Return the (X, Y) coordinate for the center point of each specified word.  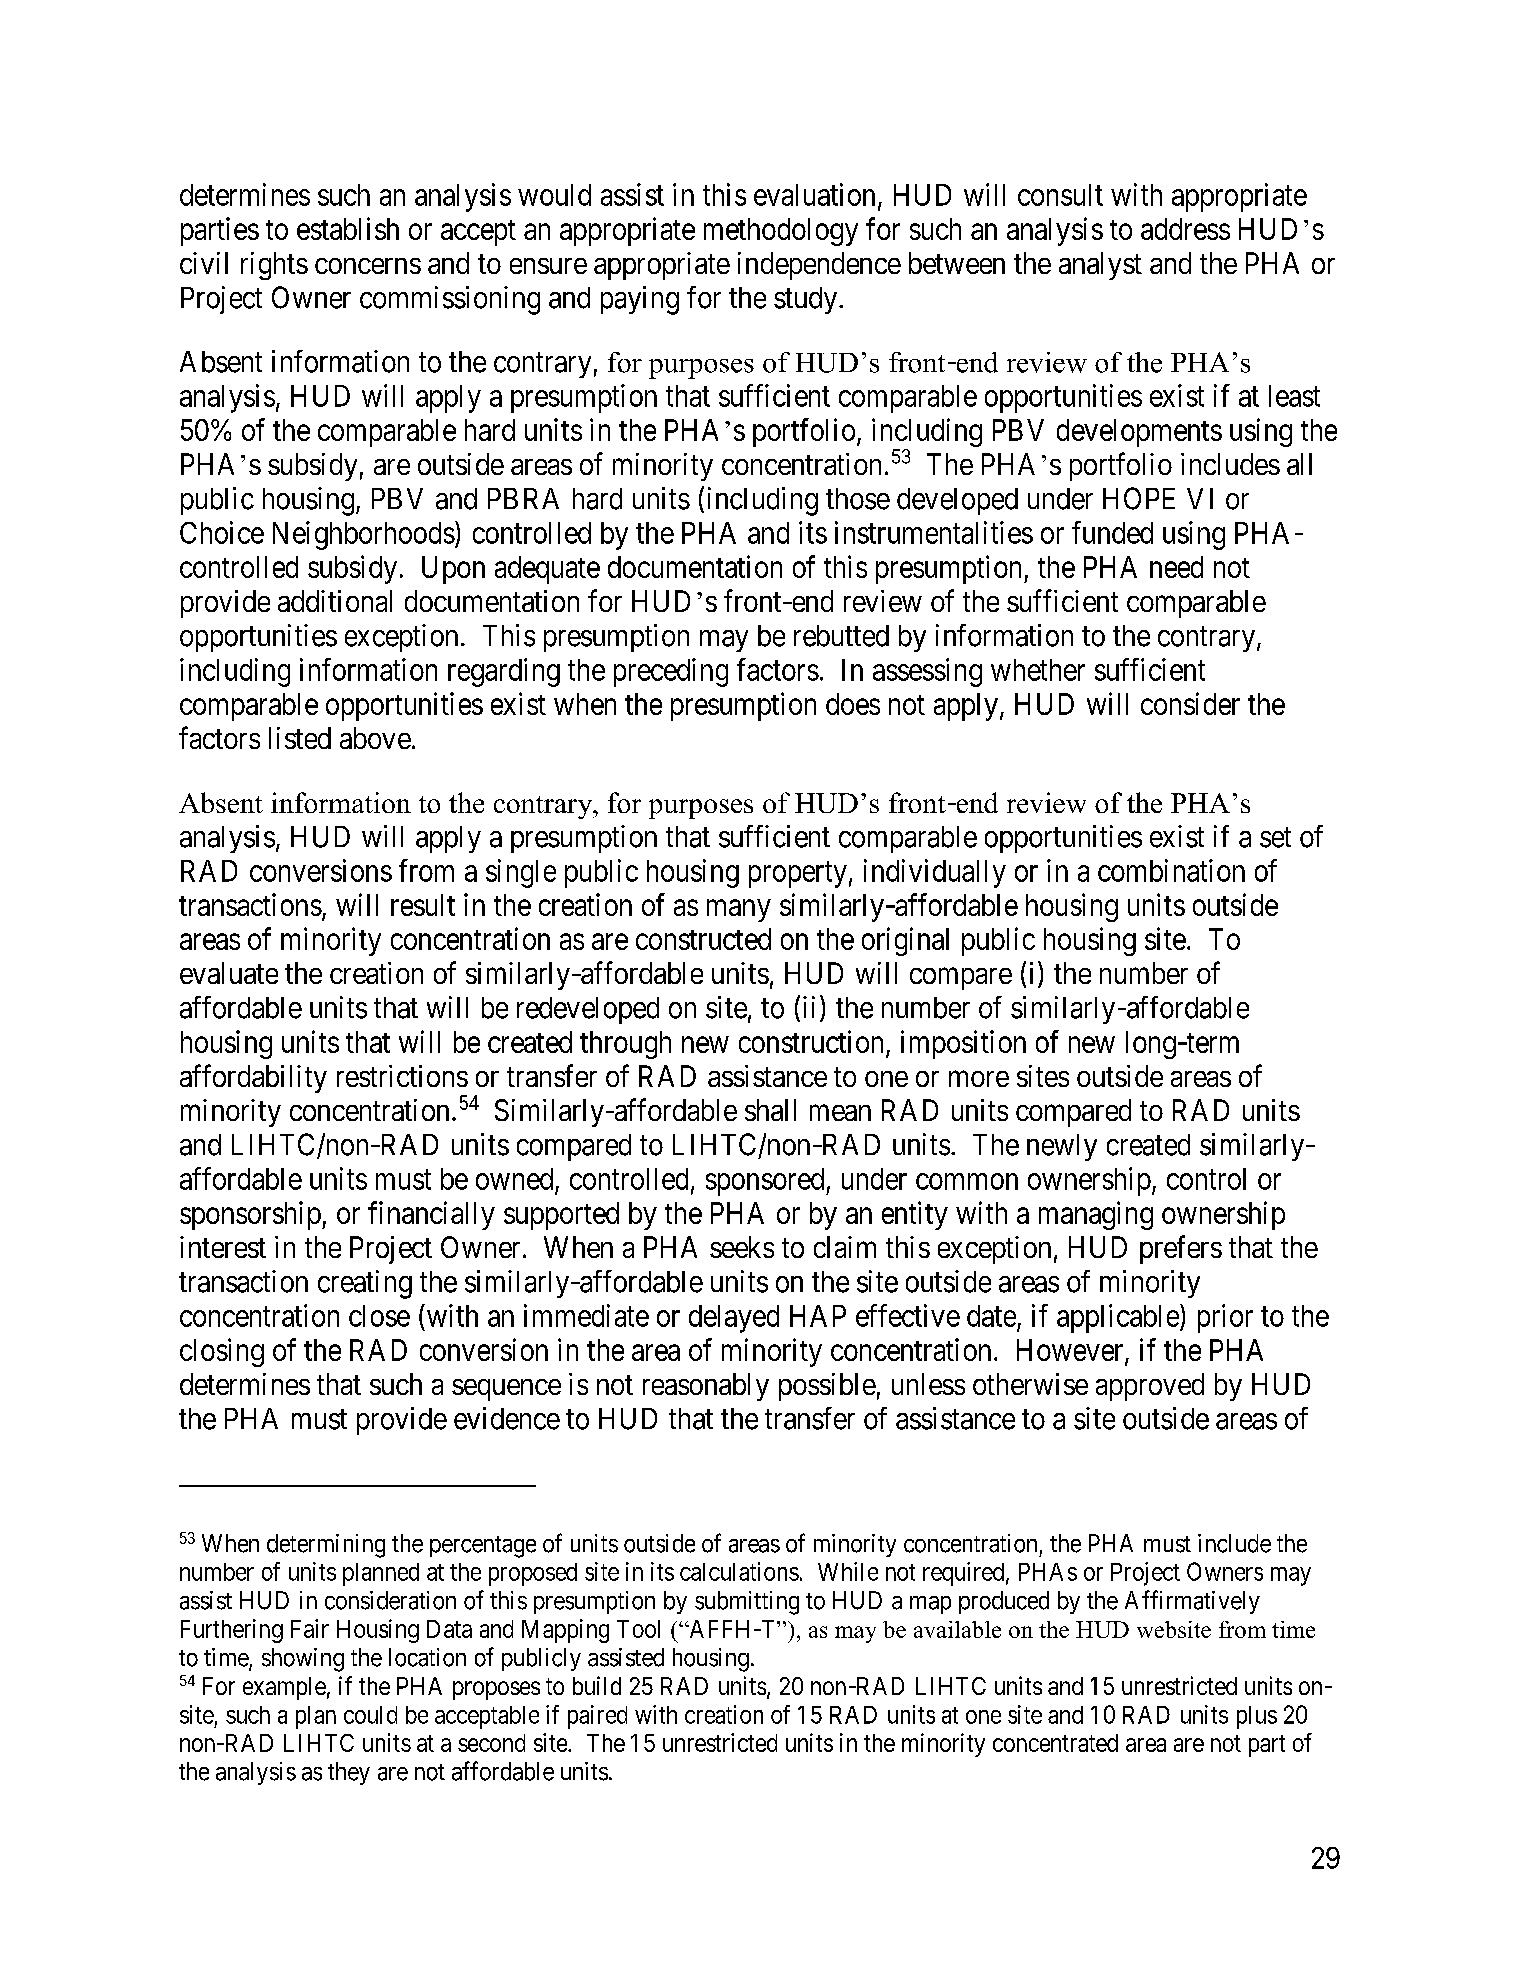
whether (1038, 670)
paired (597, 1717)
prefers (1181, 1249)
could (370, 1715)
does (853, 704)
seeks (742, 1247)
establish (348, 228)
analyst (1100, 266)
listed (300, 738)
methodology (781, 232)
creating (365, 1284)
